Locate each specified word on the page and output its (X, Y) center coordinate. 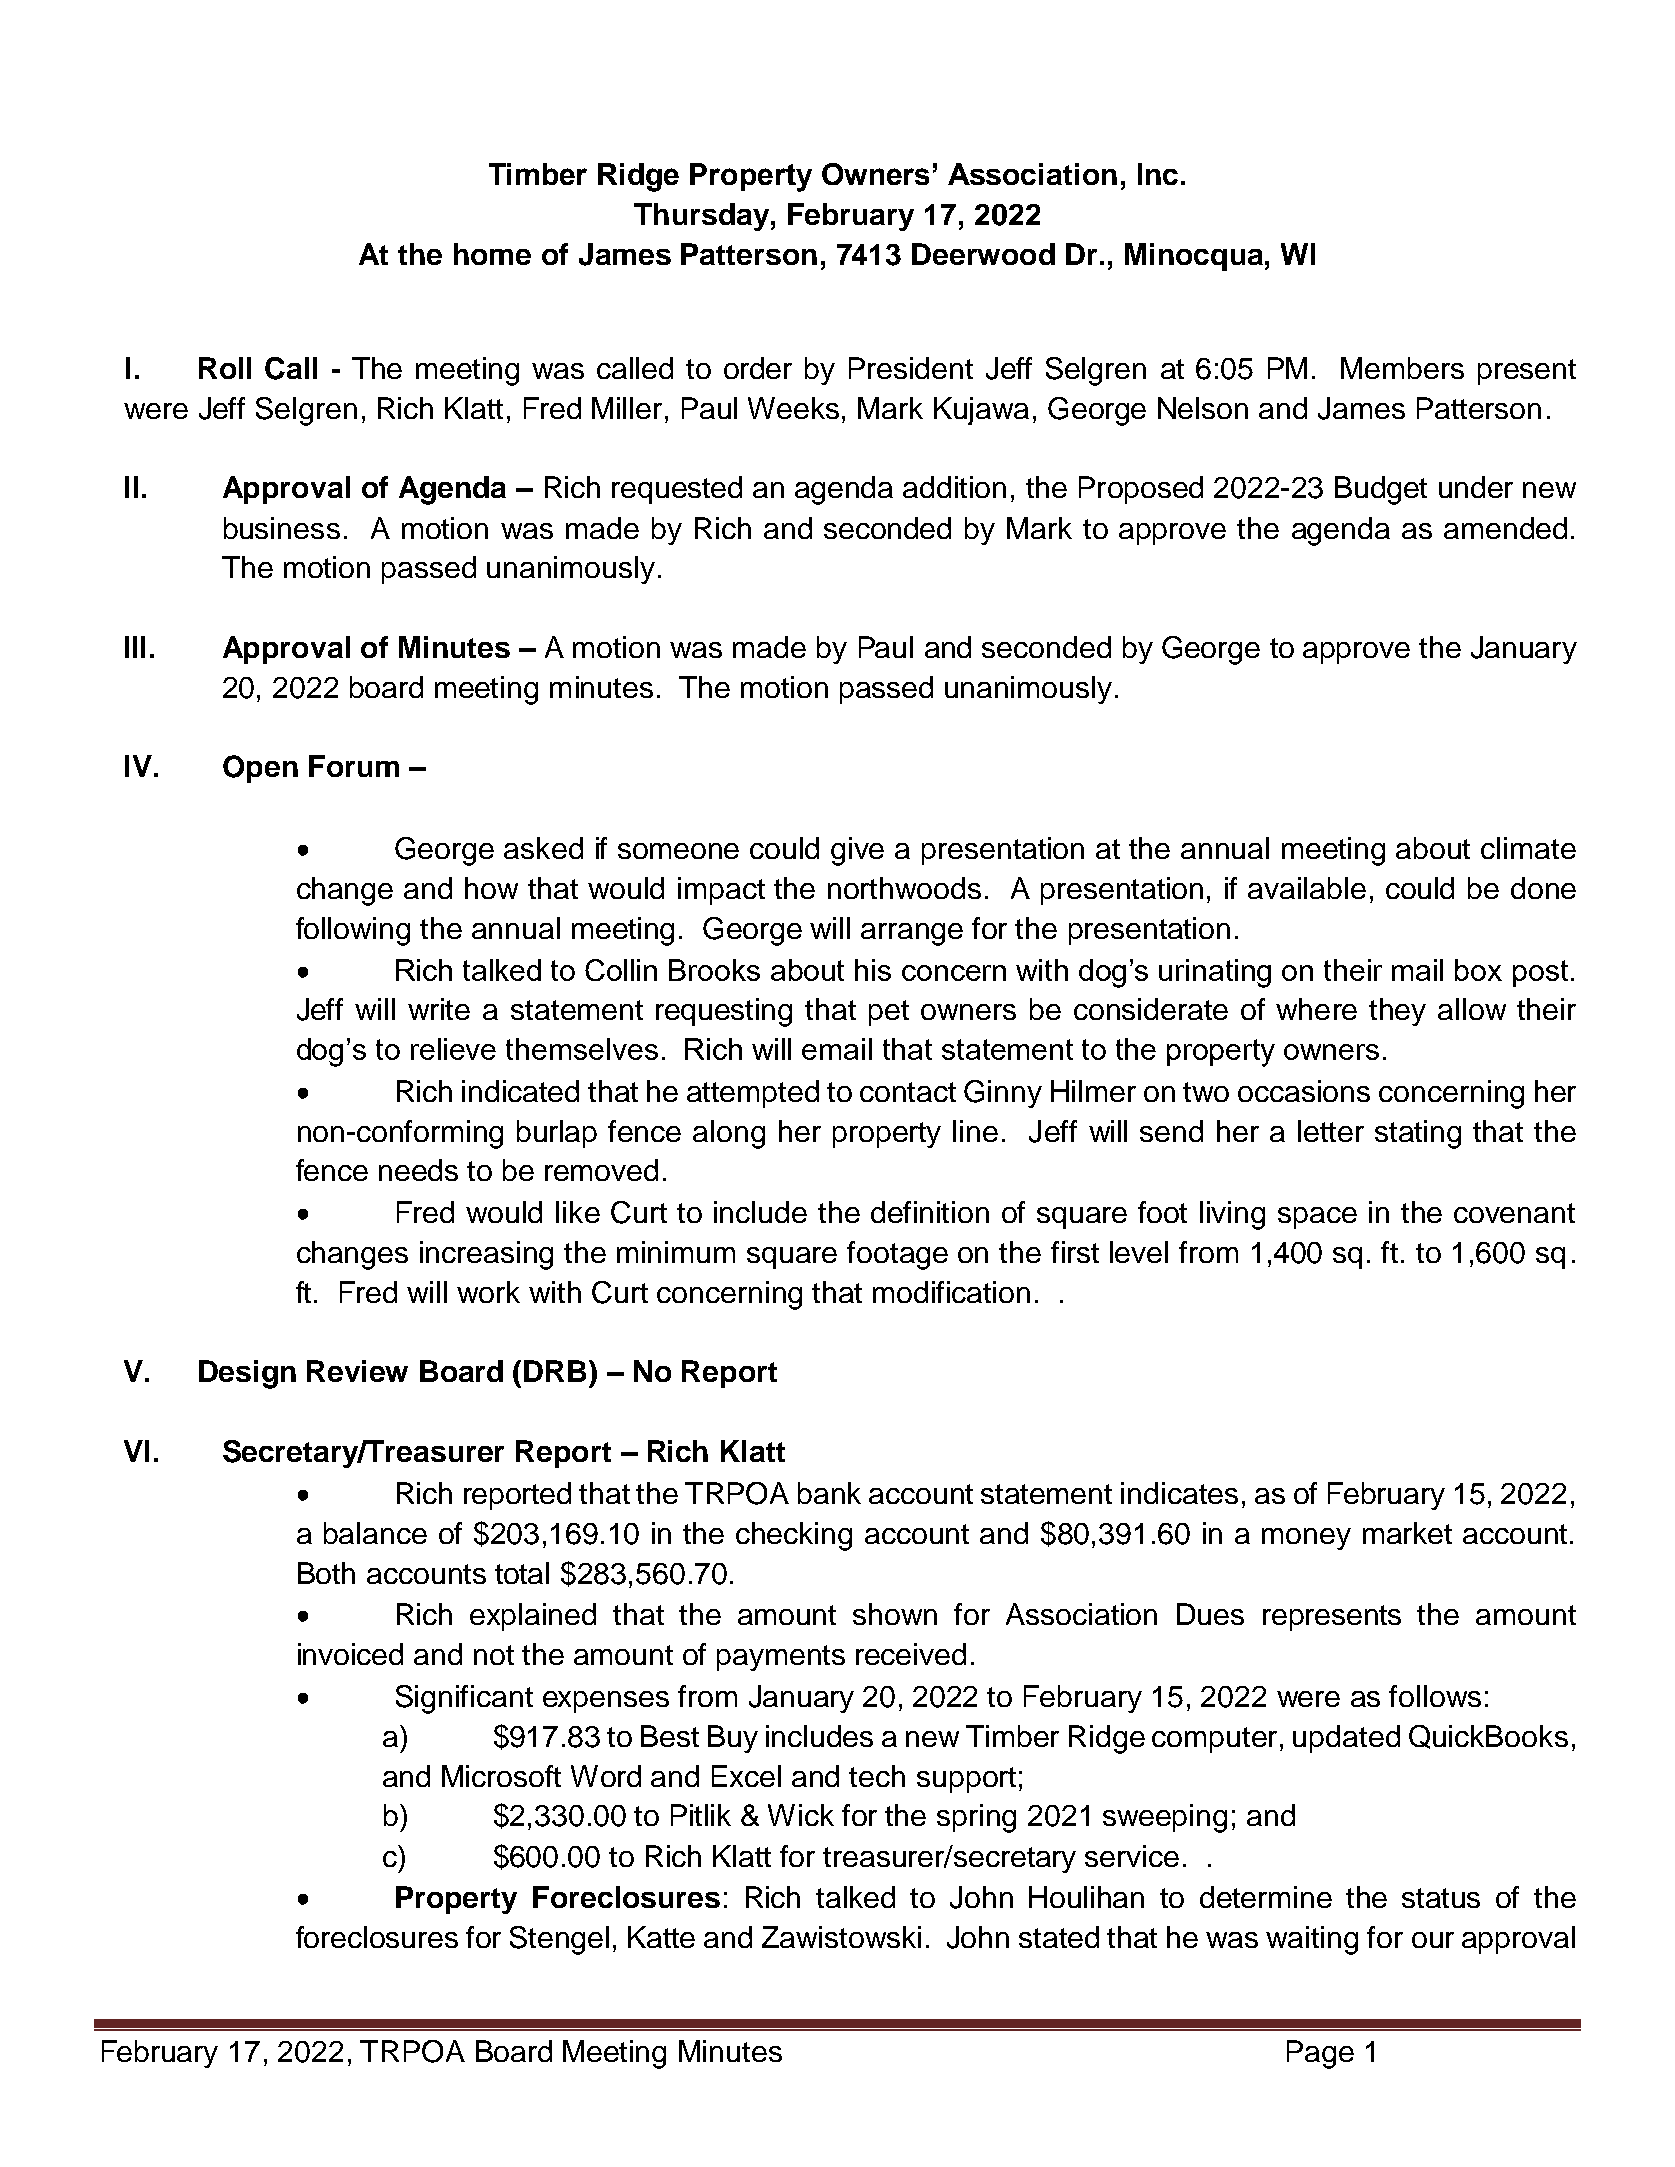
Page (1320, 2054)
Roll (225, 368)
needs (418, 1170)
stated (1059, 1937)
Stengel (559, 1940)
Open (260, 769)
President (911, 368)
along (729, 1134)
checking (794, 1536)
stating (1418, 1134)
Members (1402, 368)
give (857, 851)
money (1306, 1539)
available (1307, 888)
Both (326, 1573)
